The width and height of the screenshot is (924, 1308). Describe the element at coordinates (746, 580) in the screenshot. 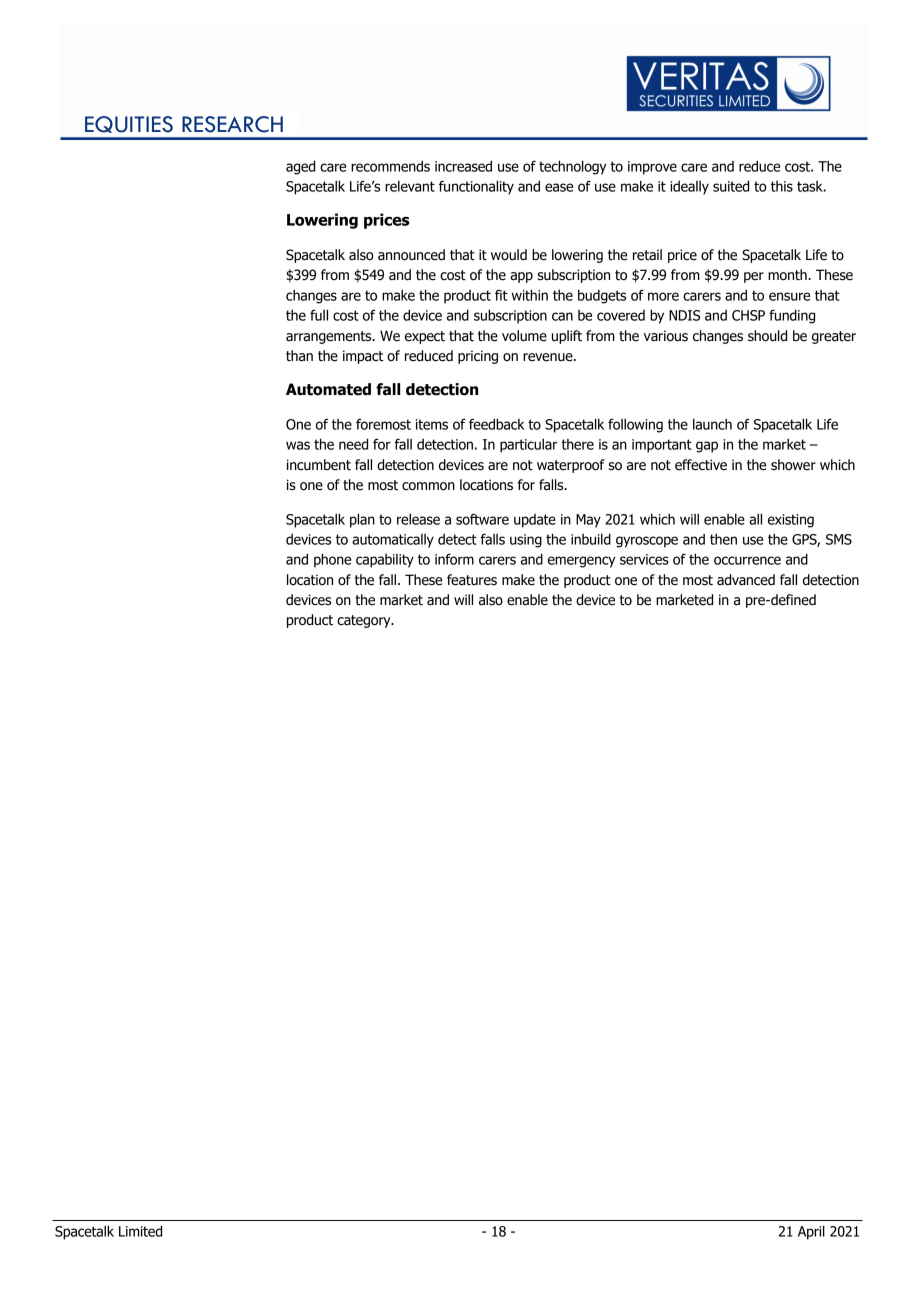

I see `advanced` at that location.
